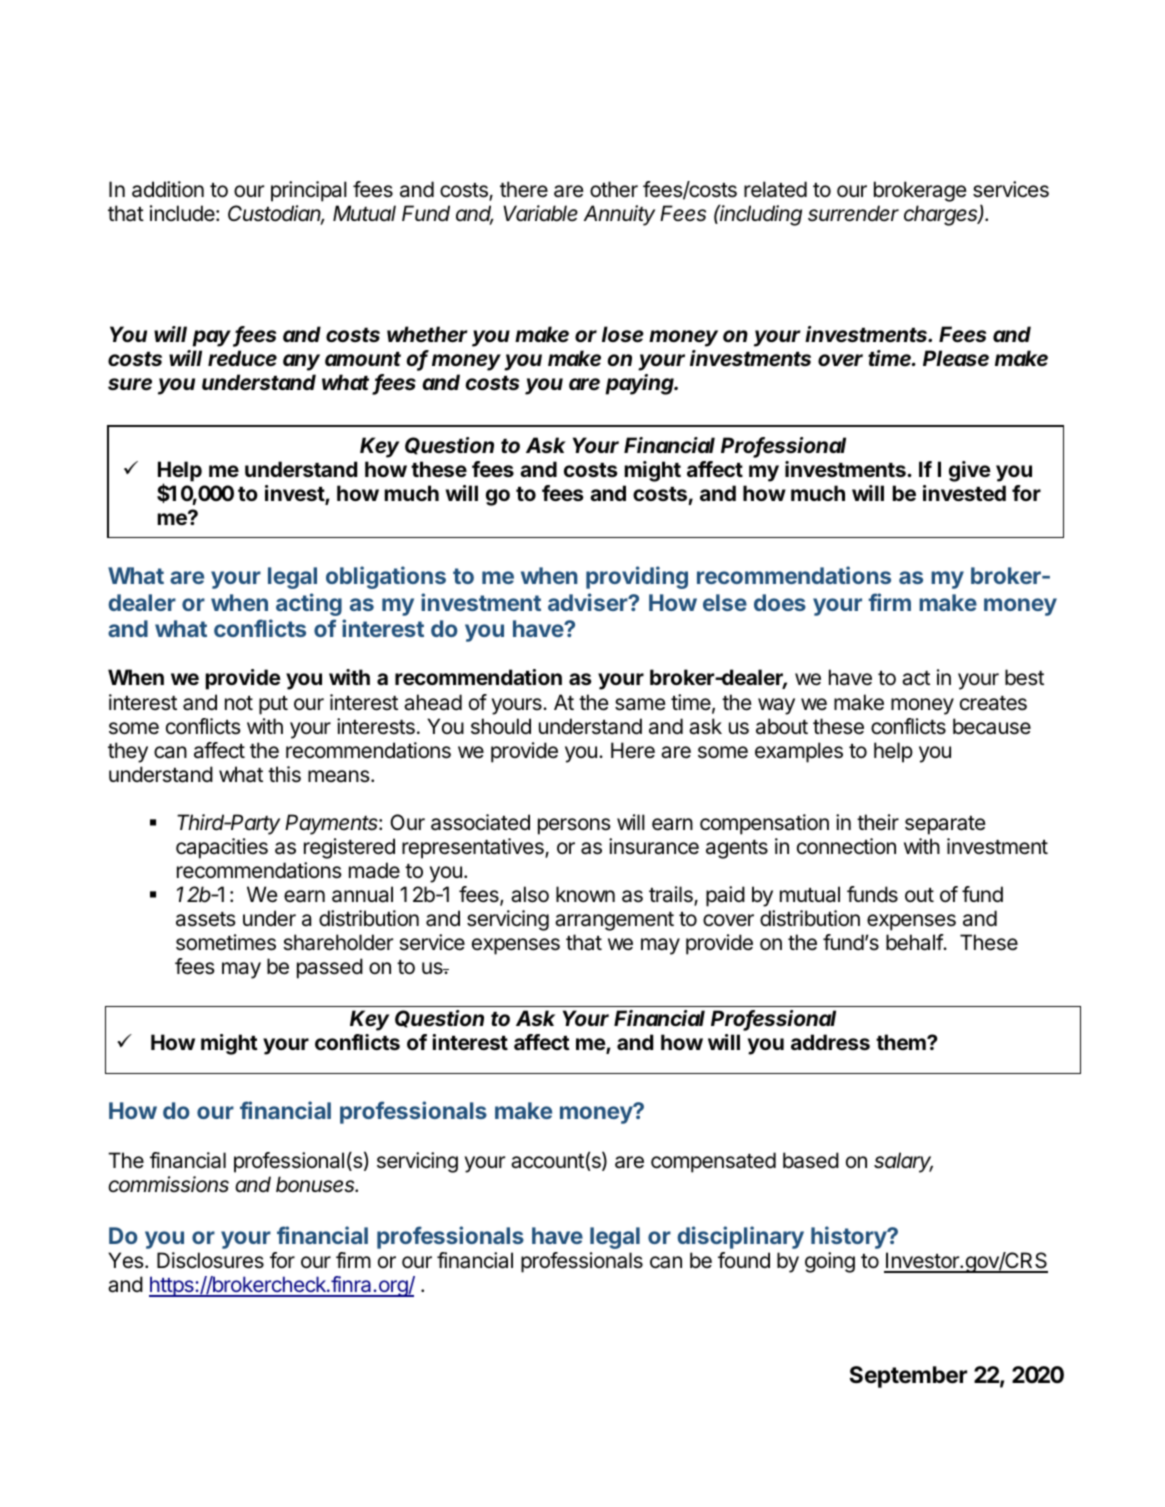 The height and width of the image is (1507, 1165). What do you see at coordinates (127, 1260) in the image?
I see `Yes` at bounding box center [127, 1260].
